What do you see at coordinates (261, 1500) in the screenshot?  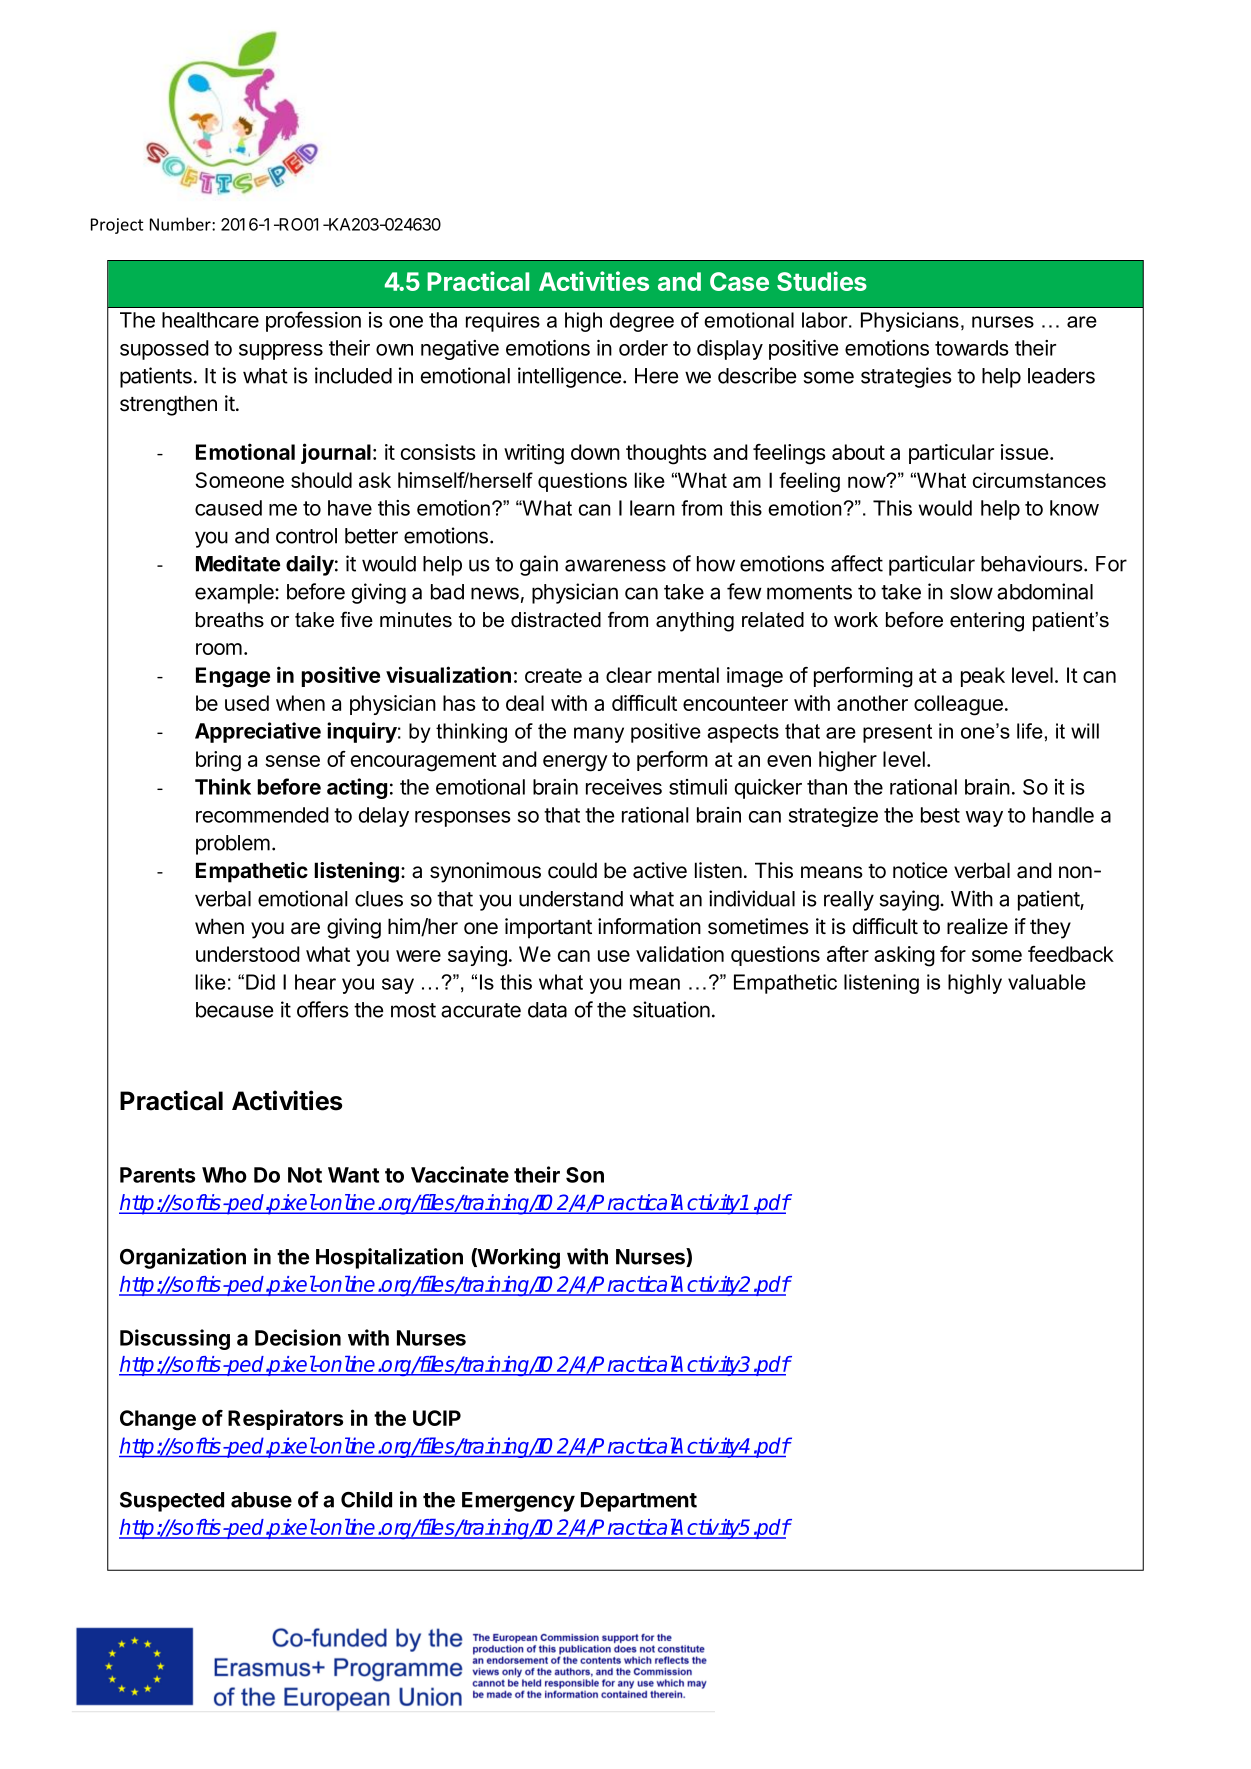 I see `abuse` at bounding box center [261, 1500].
